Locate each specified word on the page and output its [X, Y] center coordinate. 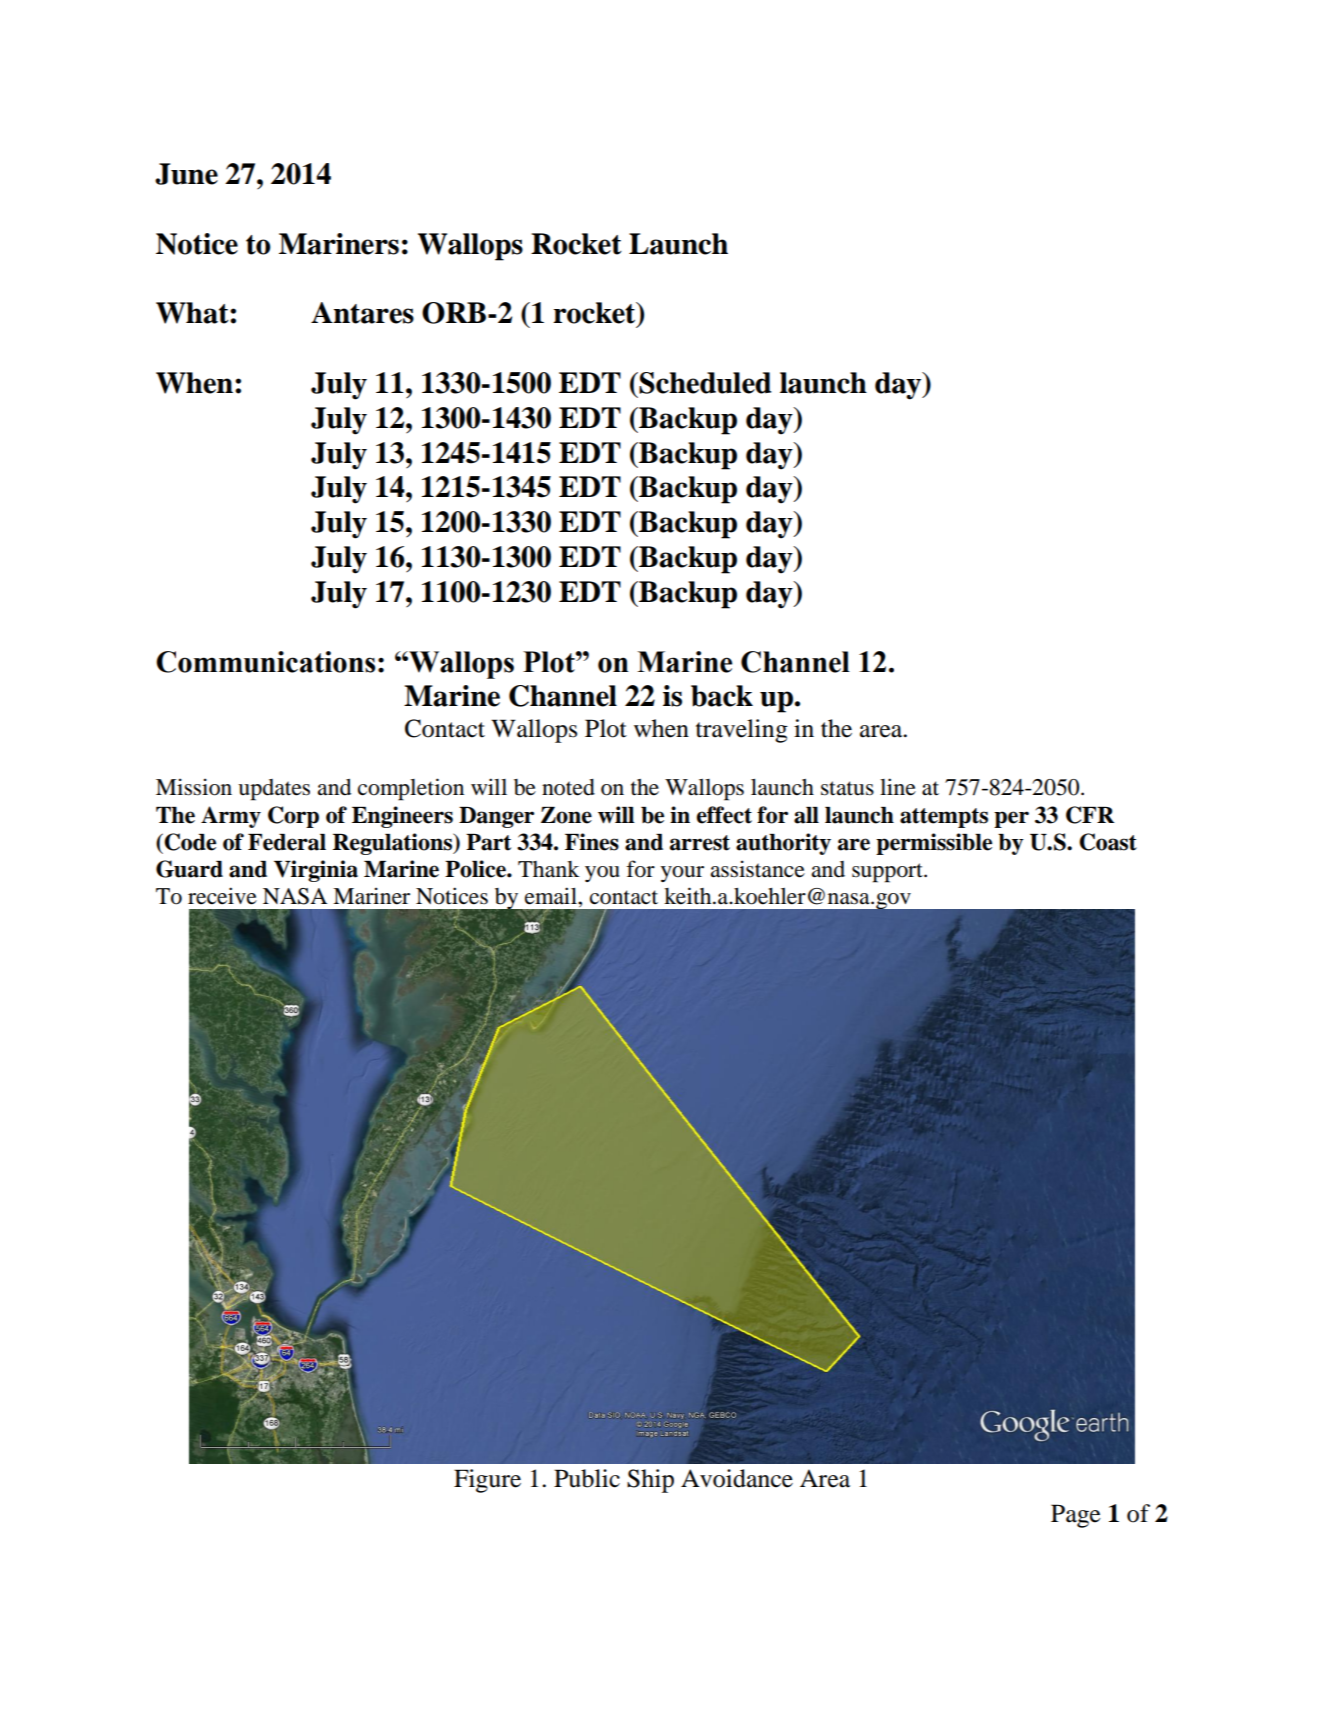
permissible [934, 844]
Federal [287, 842]
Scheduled [705, 383]
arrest [700, 843]
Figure [487, 1481]
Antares [362, 313]
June [186, 174]
